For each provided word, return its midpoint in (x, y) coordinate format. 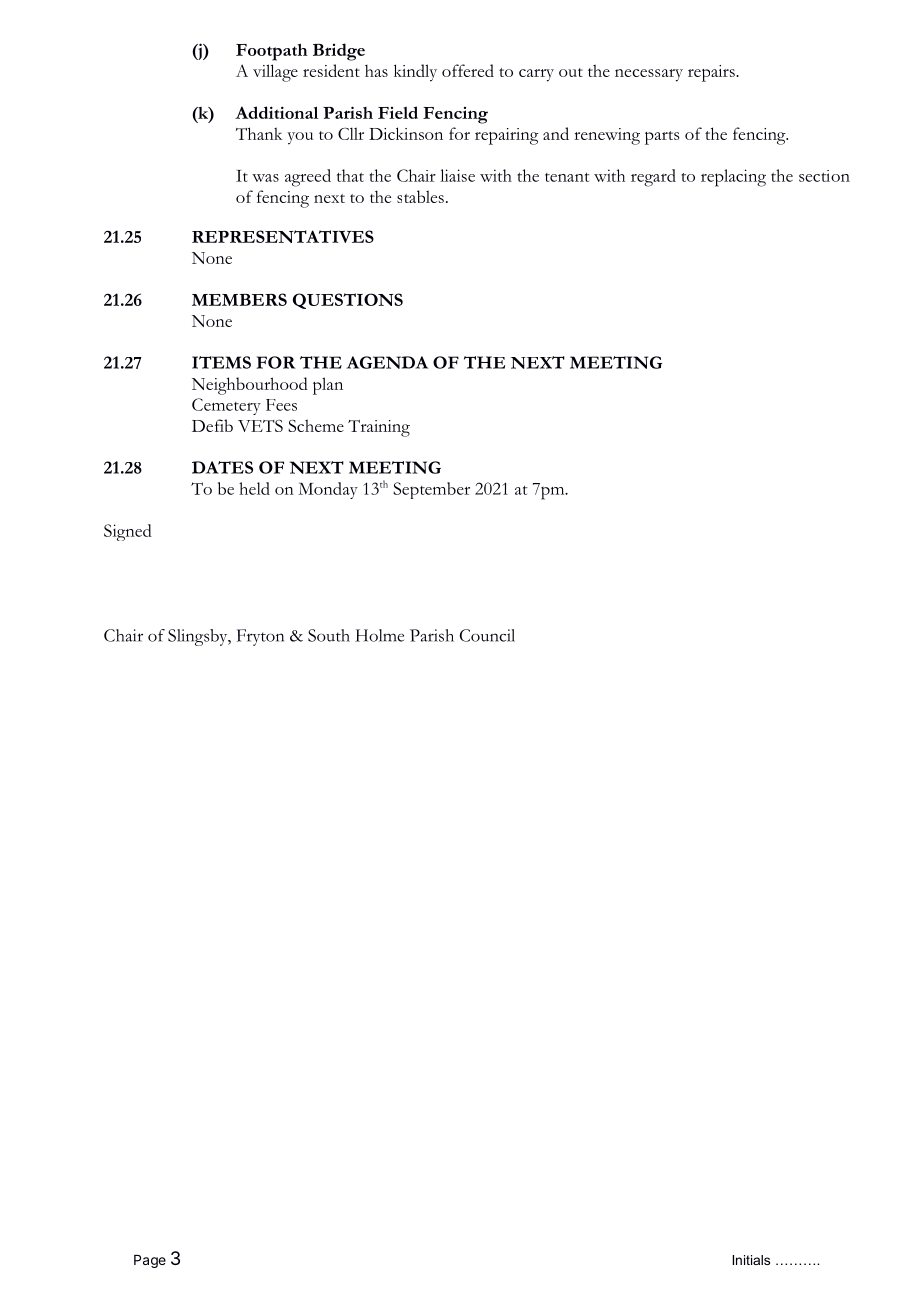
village (275, 73)
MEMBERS (239, 299)
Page (150, 1261)
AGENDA (387, 362)
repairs (712, 73)
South (329, 635)
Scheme (316, 425)
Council (487, 635)
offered (468, 70)
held (254, 488)
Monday (328, 490)
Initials (751, 1260)
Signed (128, 532)
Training (379, 428)
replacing (733, 178)
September (431, 490)
